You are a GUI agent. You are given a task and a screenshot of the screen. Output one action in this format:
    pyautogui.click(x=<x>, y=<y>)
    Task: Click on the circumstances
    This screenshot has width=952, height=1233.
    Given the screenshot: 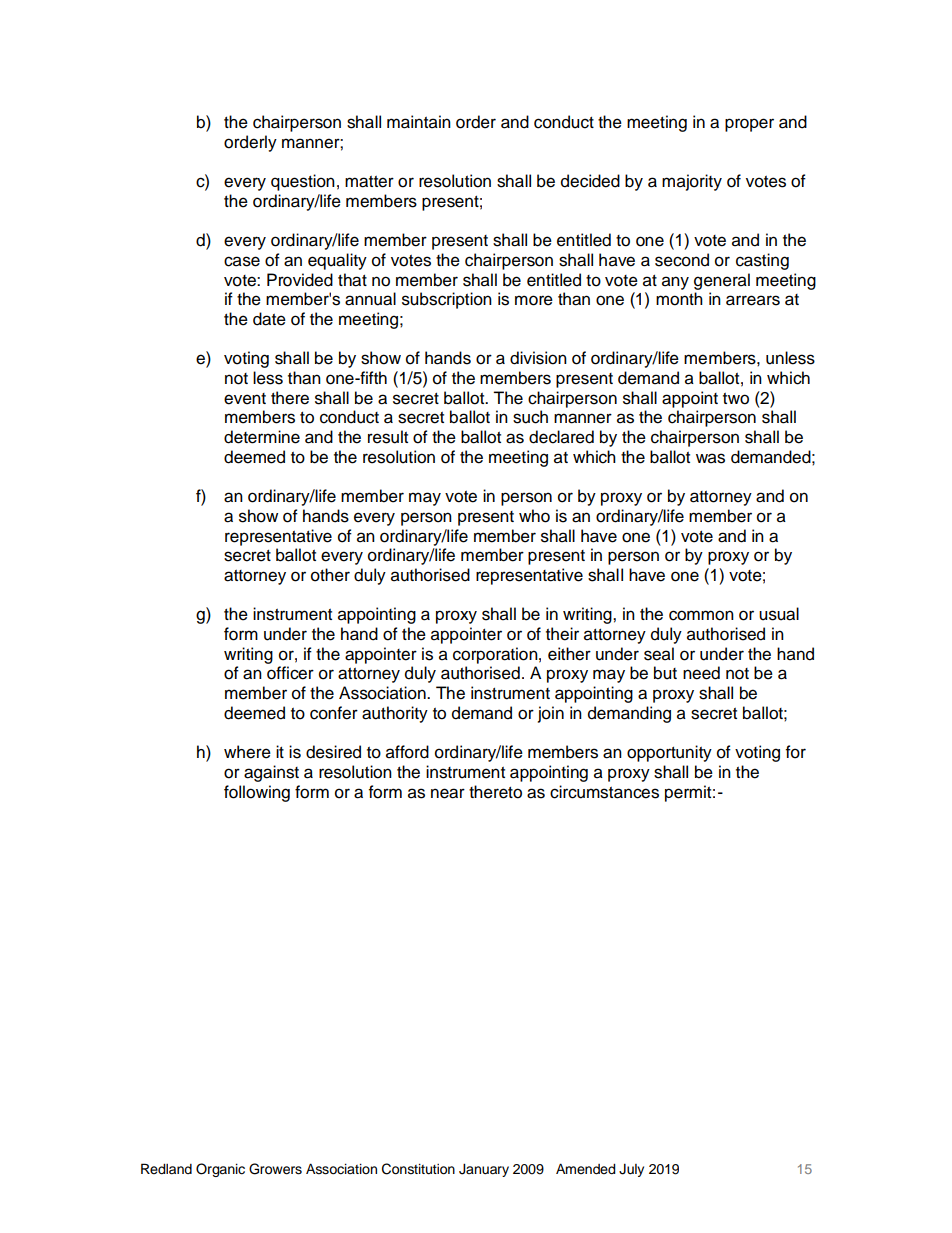 What is the action you would take?
    pyautogui.click(x=604, y=792)
